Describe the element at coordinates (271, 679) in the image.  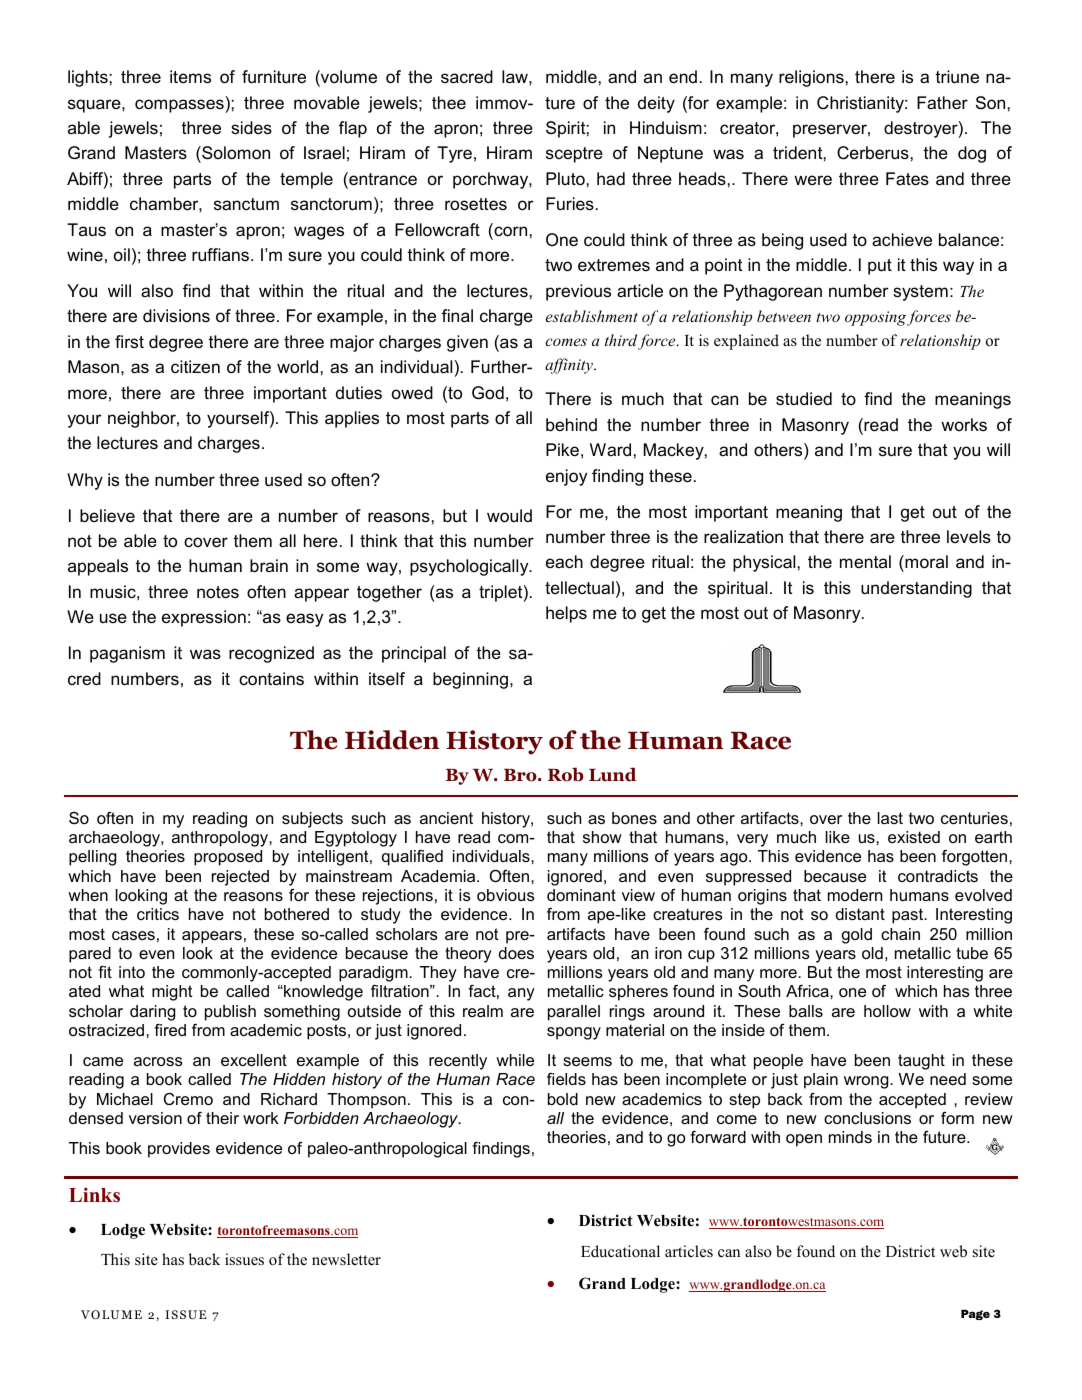
I see `contains` at that location.
